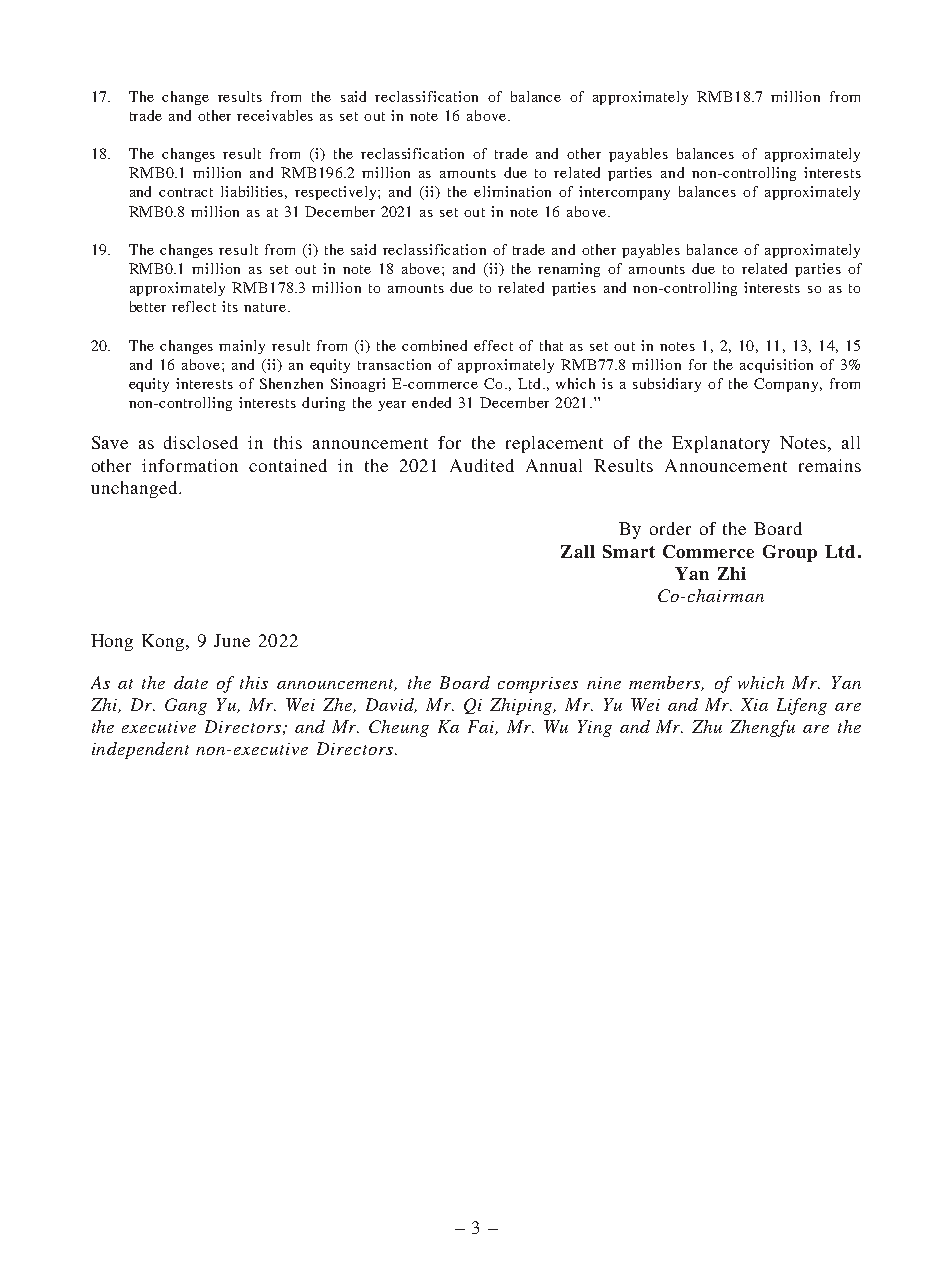 Image resolution: width=952 pixels, height=1270 pixels. What do you see at coordinates (707, 726) in the image?
I see `Zhu` at bounding box center [707, 726].
